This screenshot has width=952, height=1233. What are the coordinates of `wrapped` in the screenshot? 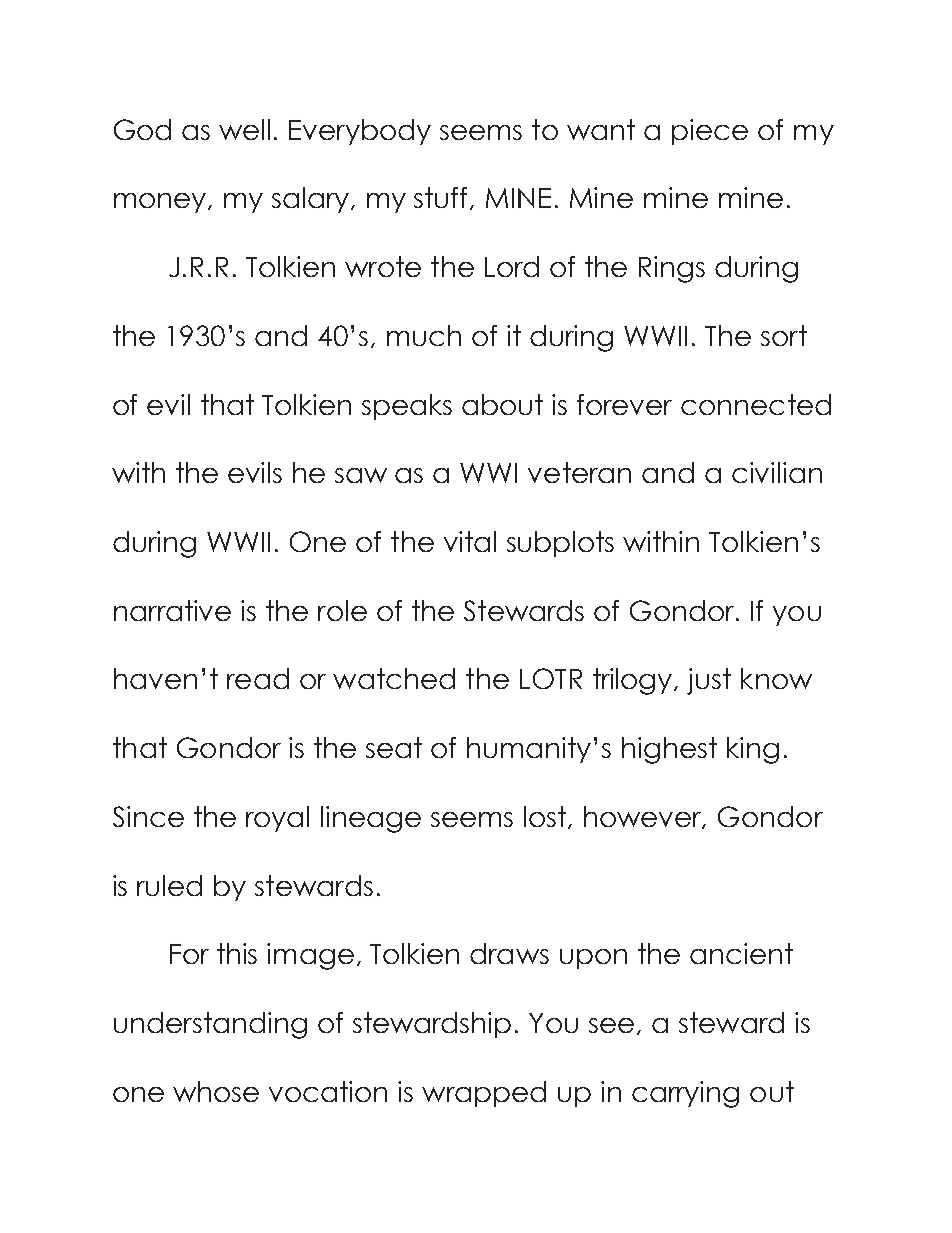 It's located at (484, 1094).
